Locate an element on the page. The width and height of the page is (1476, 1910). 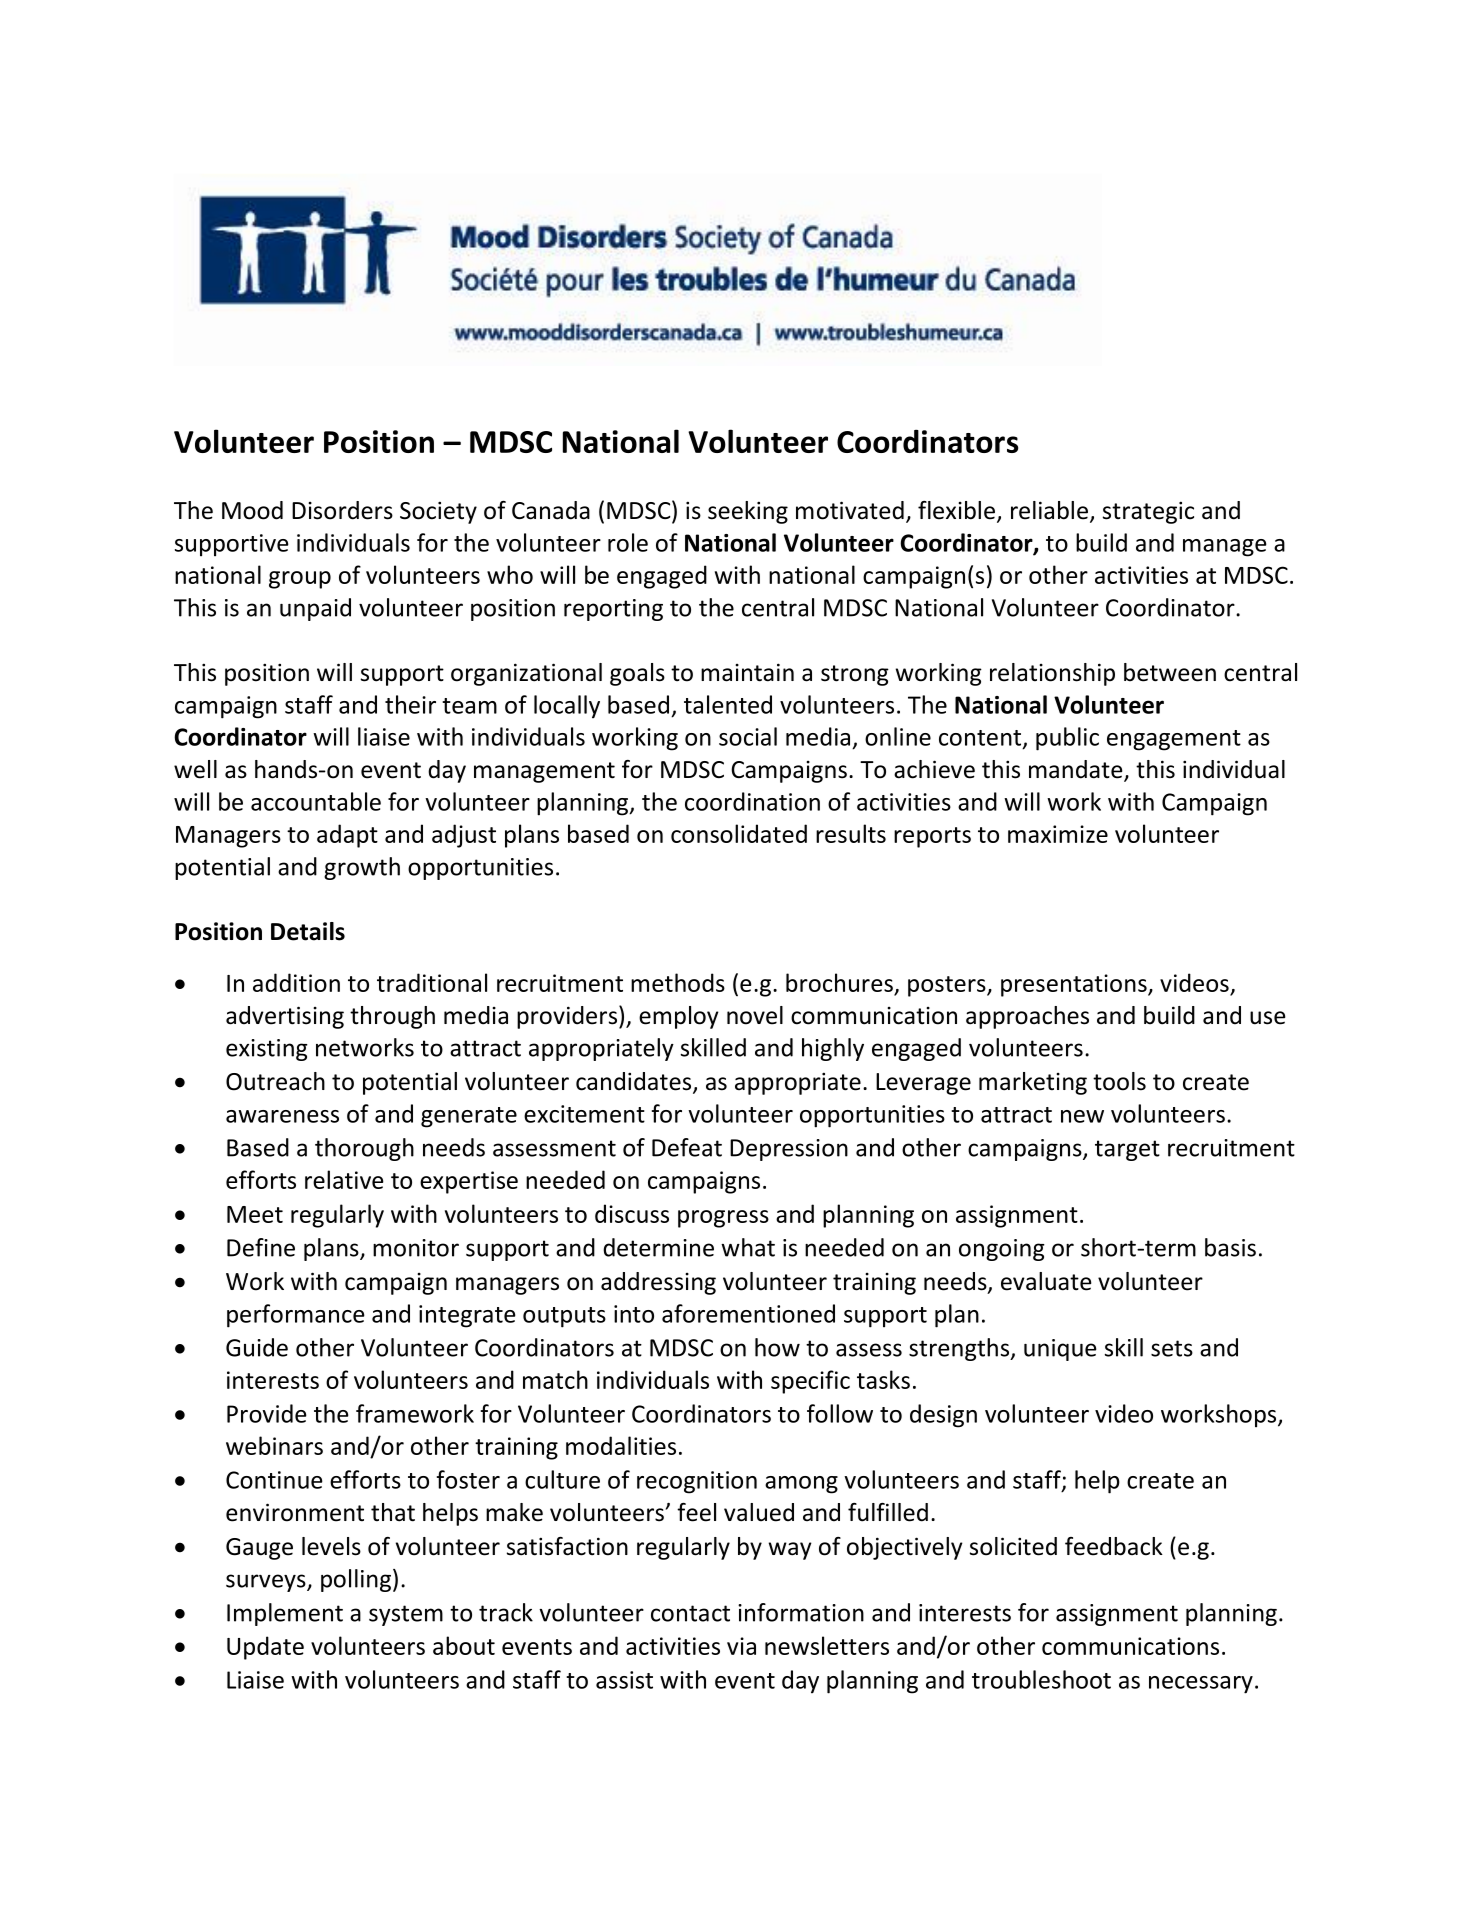
strategic is located at coordinates (1148, 512).
